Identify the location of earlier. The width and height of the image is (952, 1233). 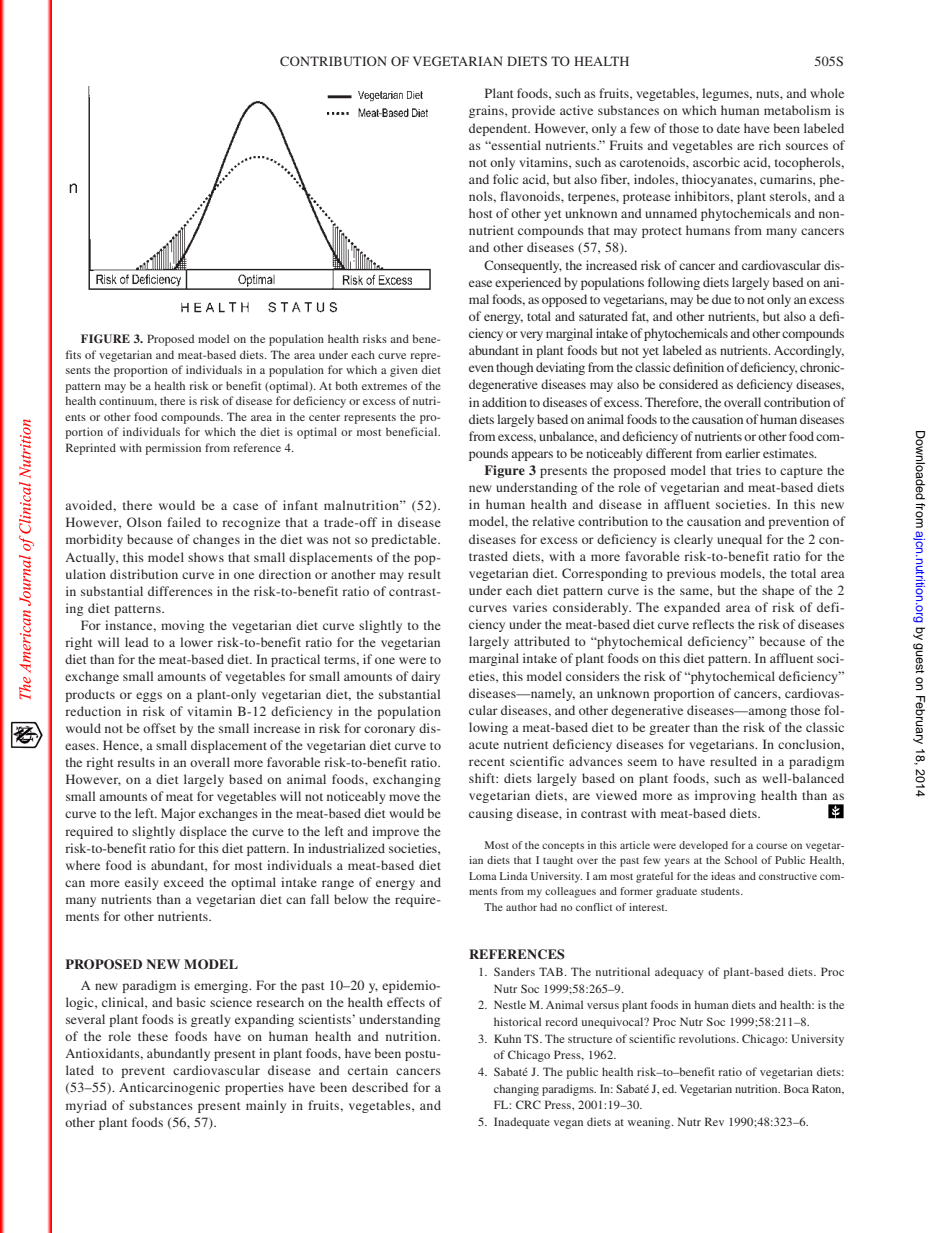
(742, 453).
